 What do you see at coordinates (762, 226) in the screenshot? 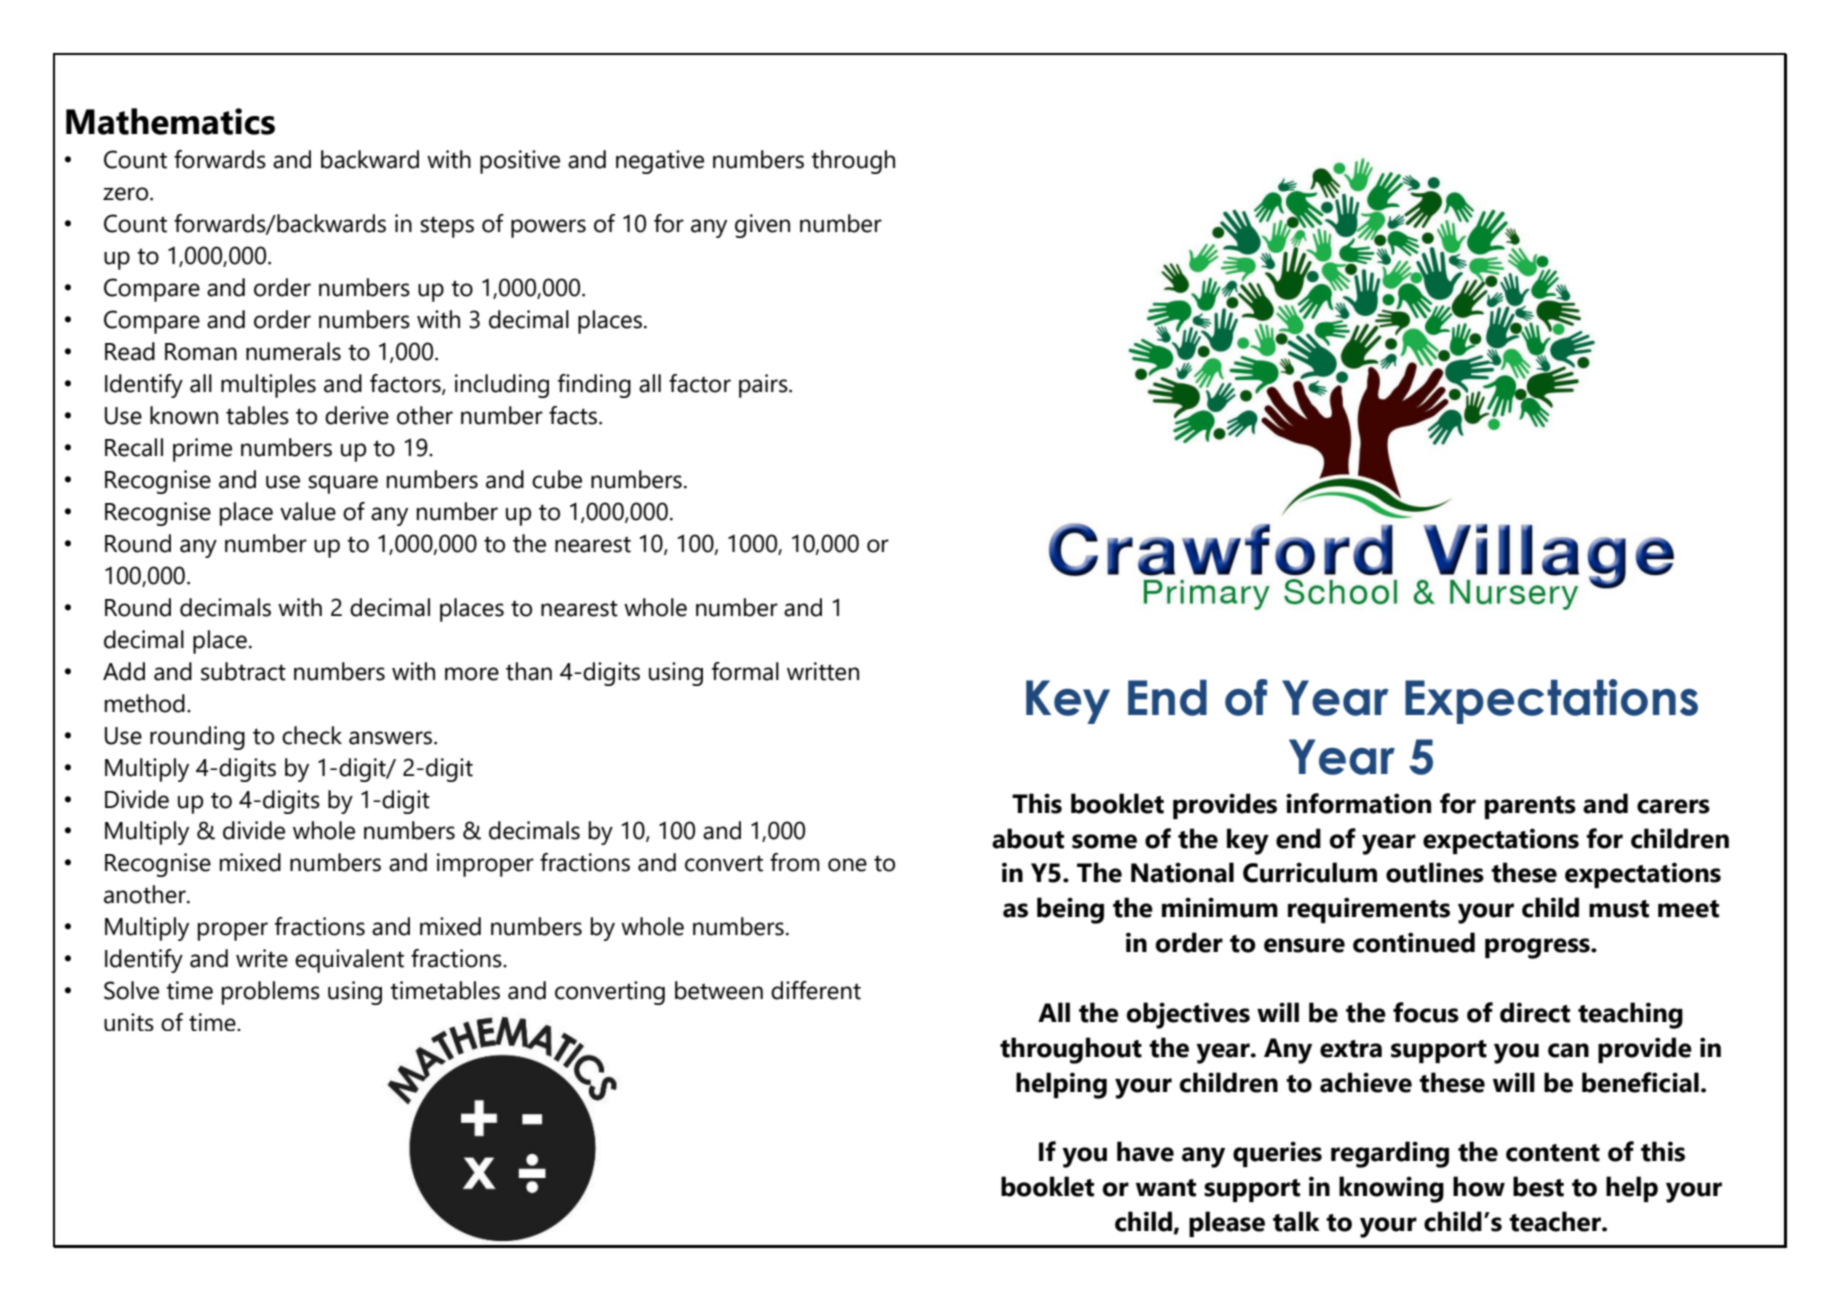
I see `given` at bounding box center [762, 226].
